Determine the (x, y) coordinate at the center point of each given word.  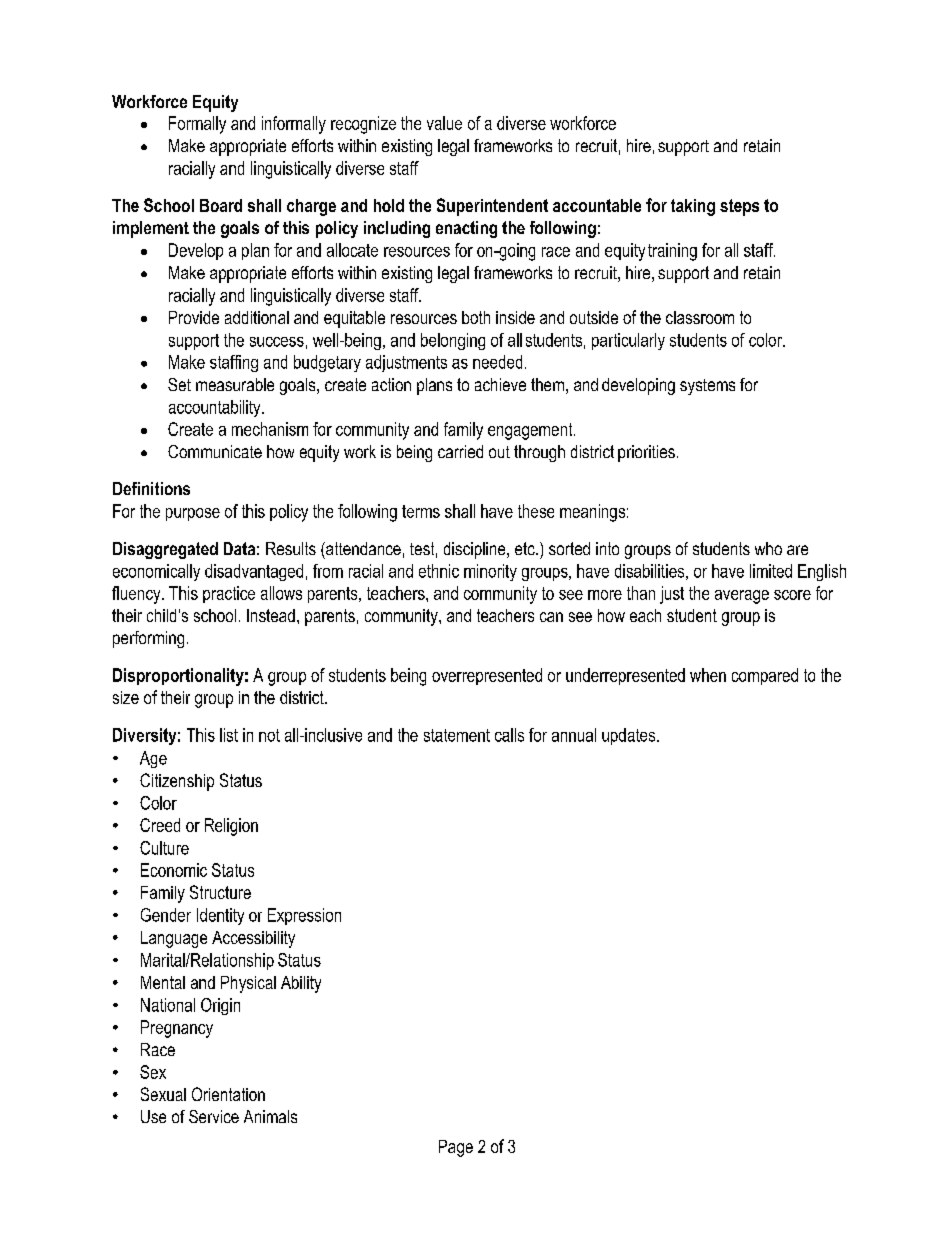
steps (739, 207)
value (444, 123)
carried (460, 451)
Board (221, 205)
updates (630, 736)
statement (457, 735)
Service (214, 1116)
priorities (646, 453)
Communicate (215, 451)
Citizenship (177, 782)
